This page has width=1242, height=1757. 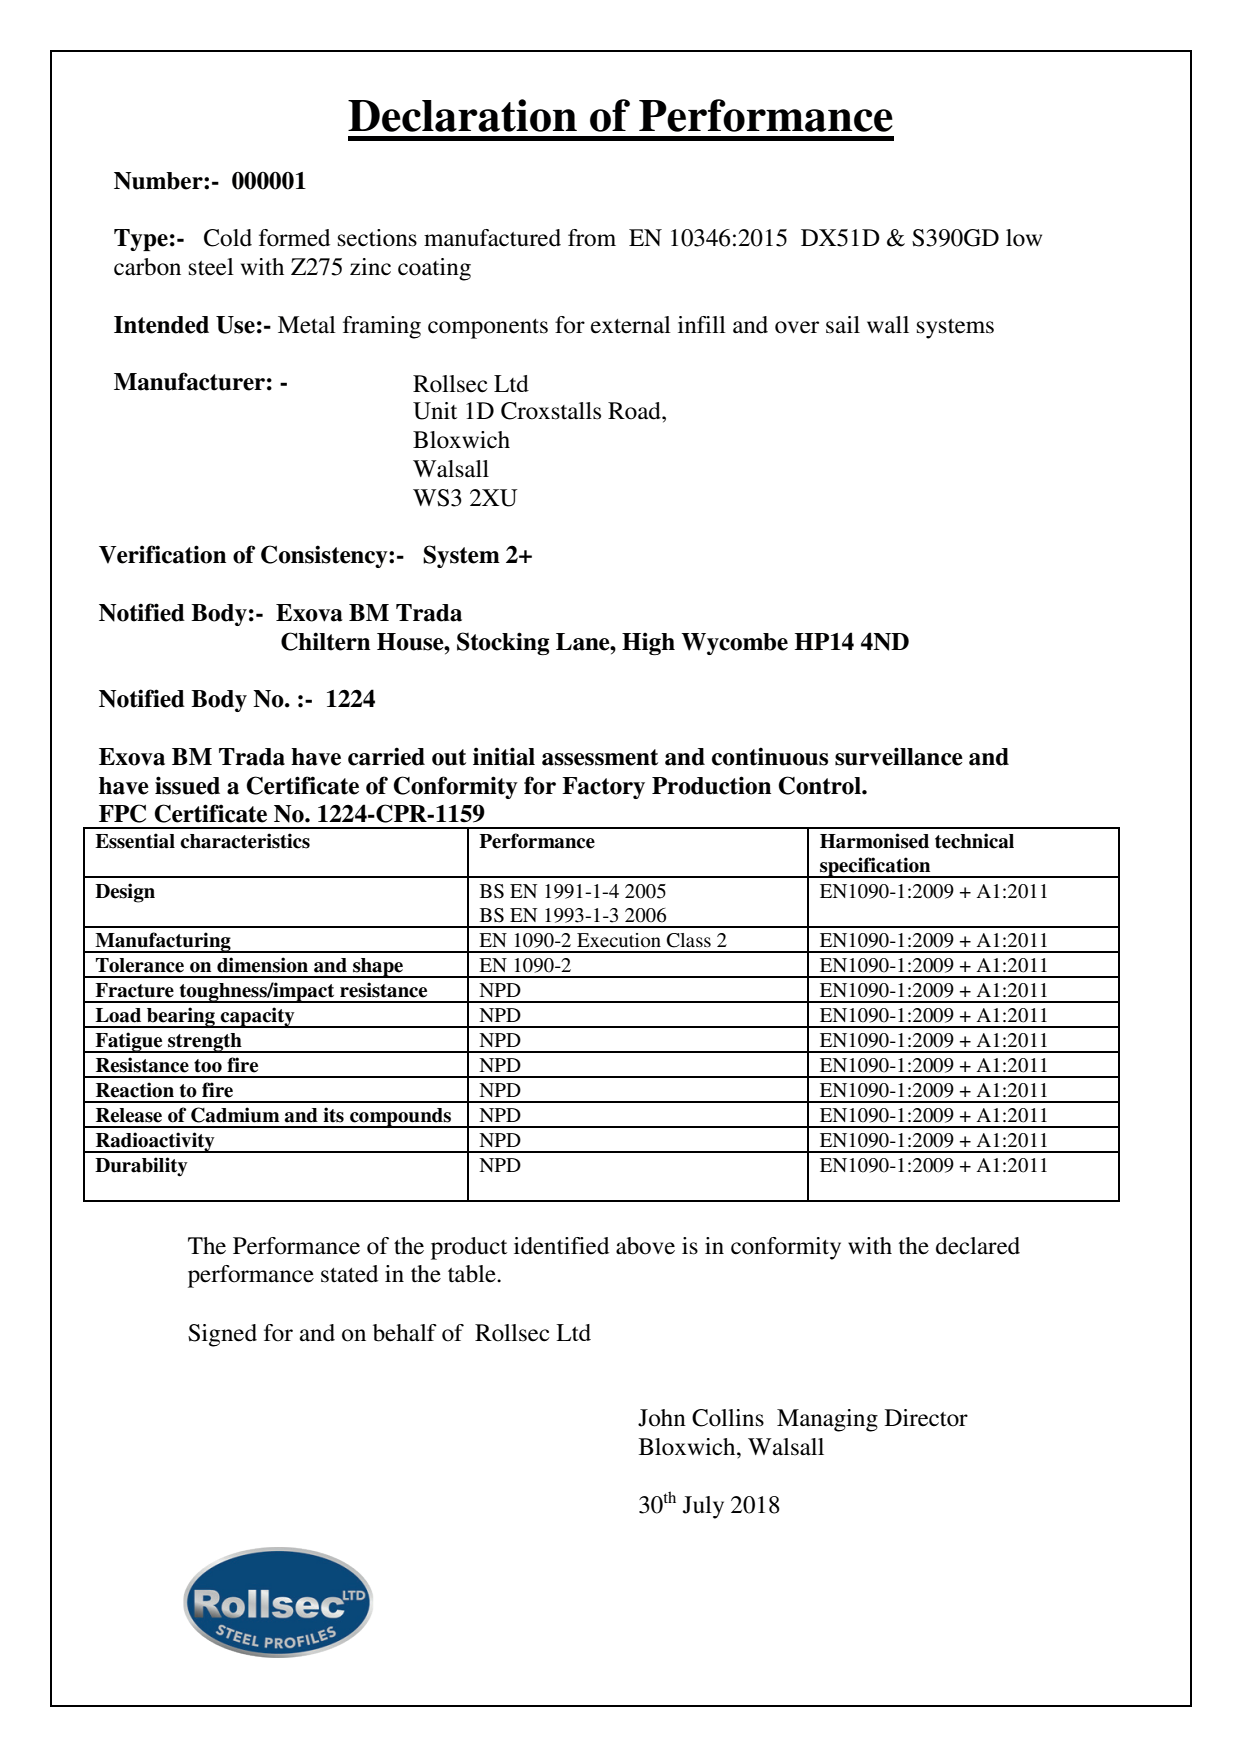 I want to click on formed, so click(x=294, y=238).
